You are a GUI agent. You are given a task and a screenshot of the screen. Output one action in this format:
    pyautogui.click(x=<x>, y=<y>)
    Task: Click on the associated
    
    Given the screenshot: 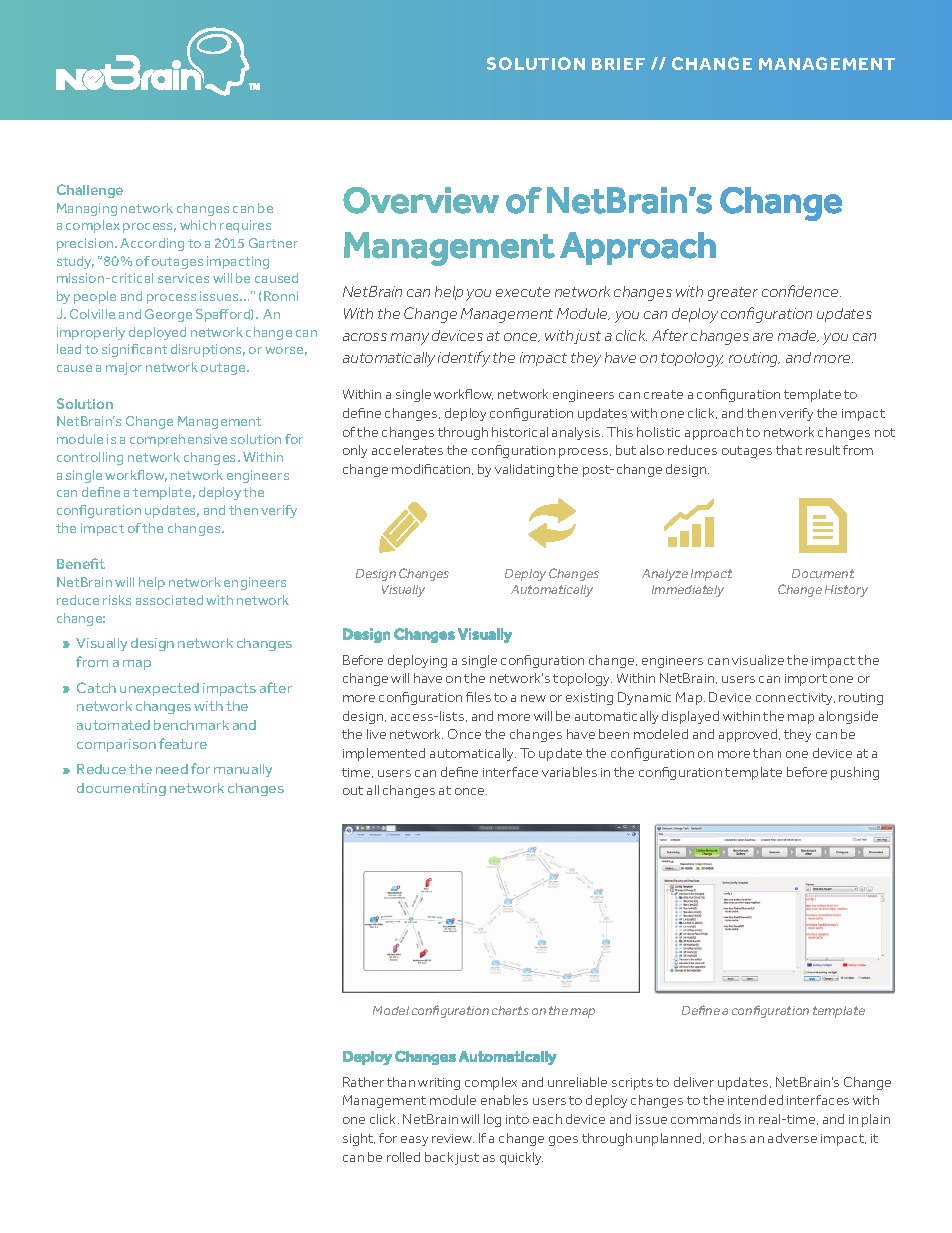 What is the action you would take?
    pyautogui.click(x=169, y=600)
